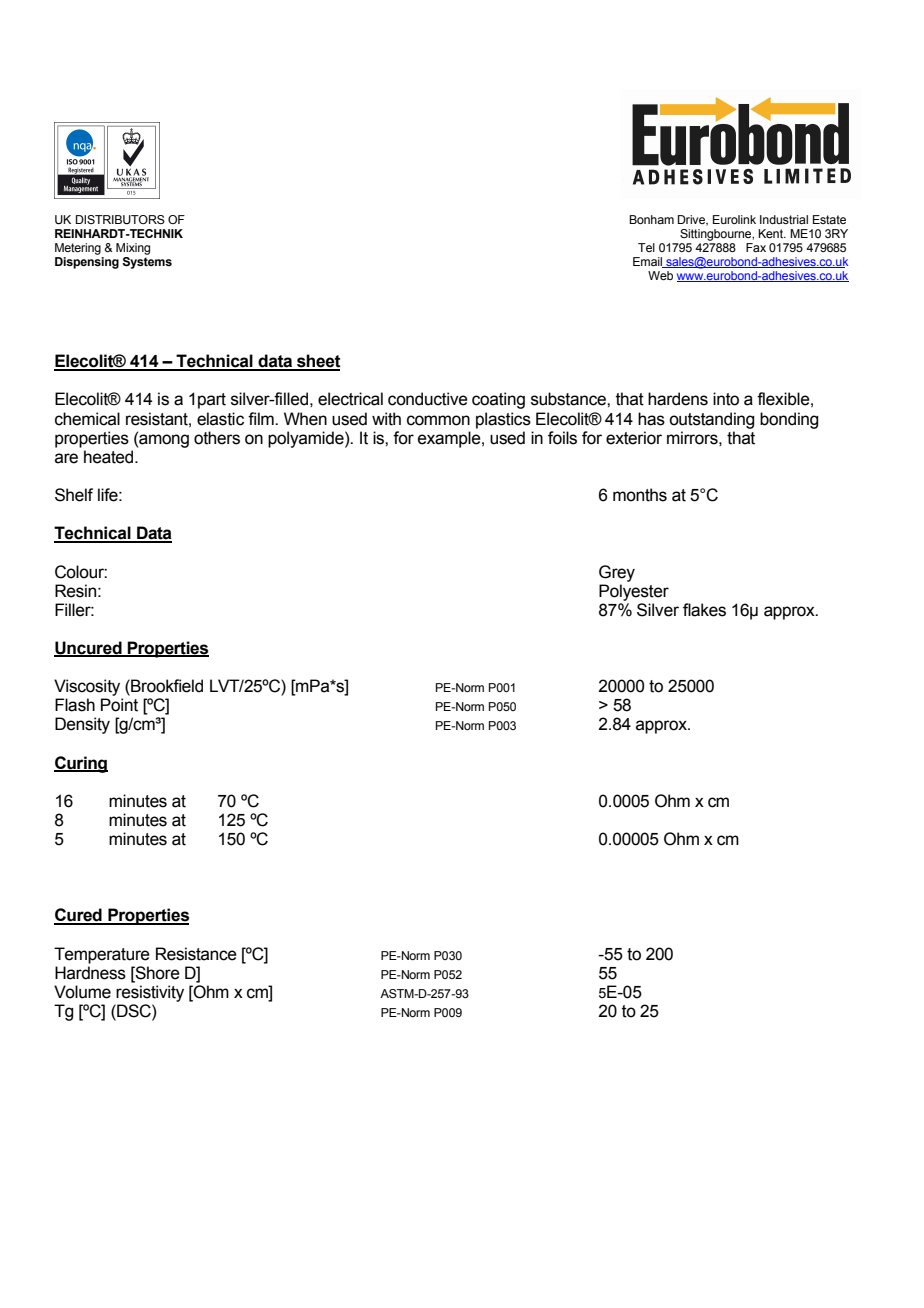  Describe the element at coordinates (704, 610) in the image. I see `flakes` at that location.
